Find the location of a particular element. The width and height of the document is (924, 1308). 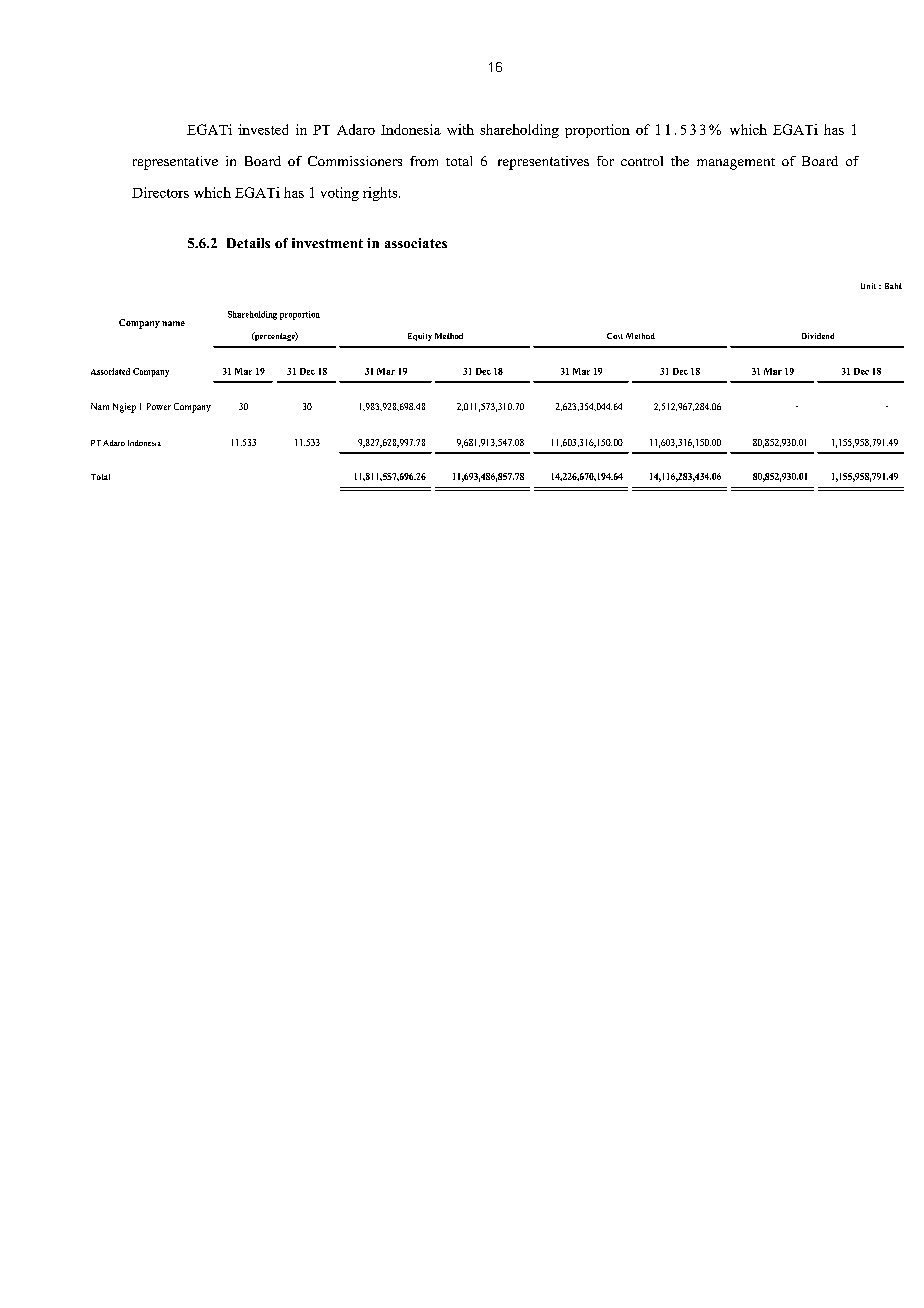

Power is located at coordinates (159, 406).
